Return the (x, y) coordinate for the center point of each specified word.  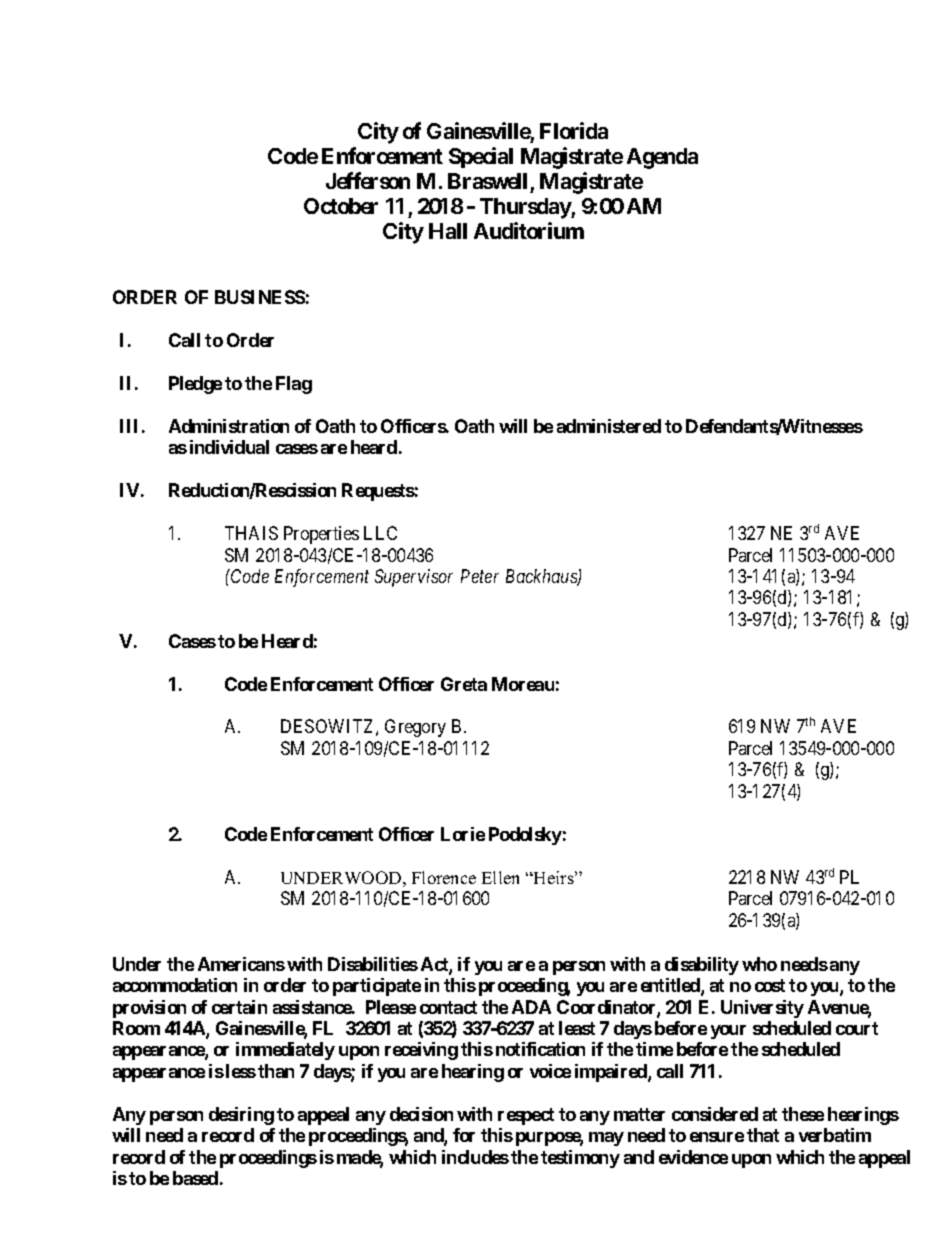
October (341, 206)
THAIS (251, 533)
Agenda (662, 158)
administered (609, 426)
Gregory (415, 728)
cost (770, 985)
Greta (464, 684)
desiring (241, 1116)
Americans (241, 964)
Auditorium (529, 230)
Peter (480, 576)
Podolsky (525, 836)
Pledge (195, 385)
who (759, 964)
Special (481, 157)
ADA (531, 1007)
